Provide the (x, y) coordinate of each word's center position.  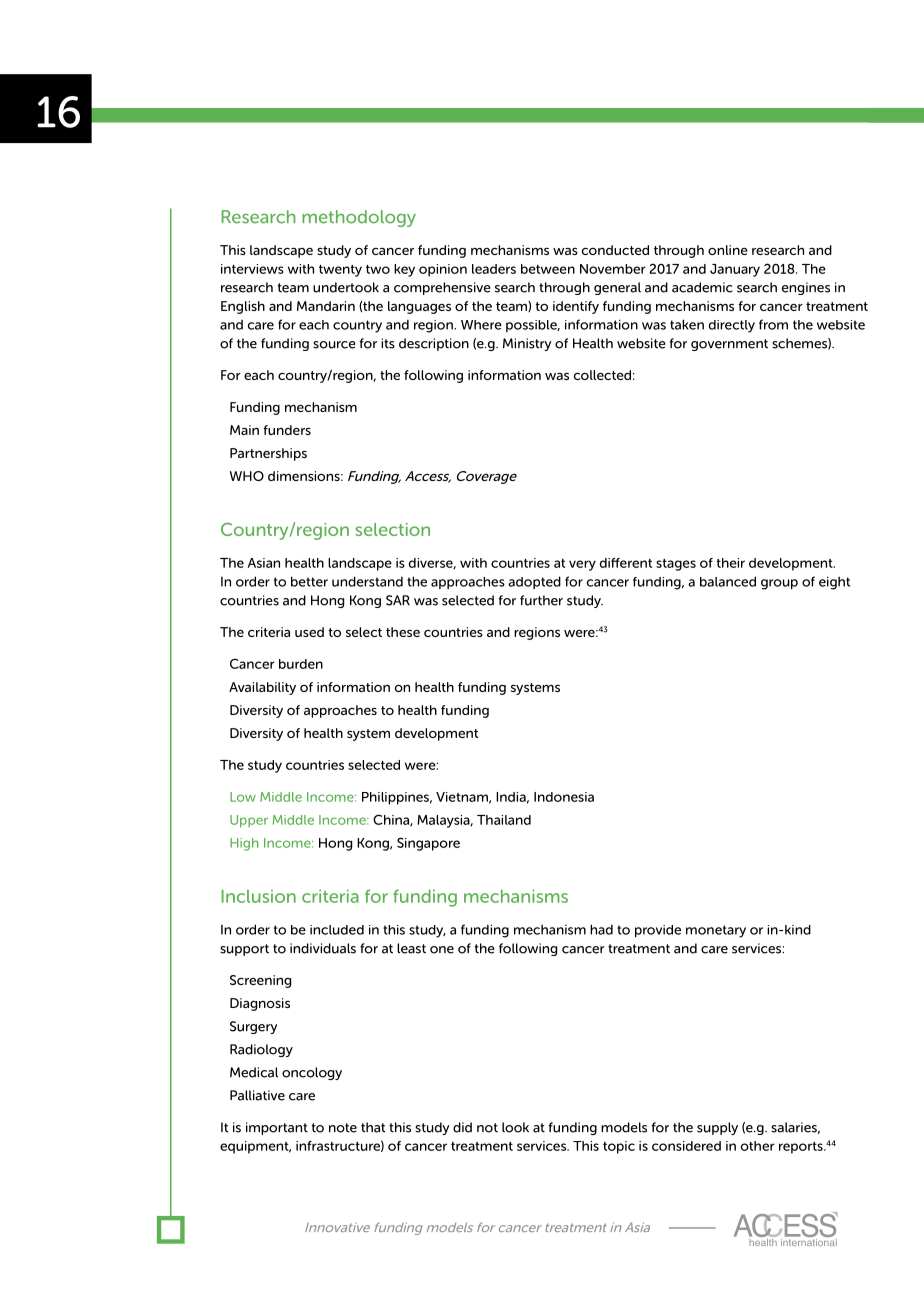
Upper (249, 821)
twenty (340, 271)
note (343, 1128)
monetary (716, 931)
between (548, 269)
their (730, 563)
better (309, 581)
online (728, 250)
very (582, 565)
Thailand (504, 820)
